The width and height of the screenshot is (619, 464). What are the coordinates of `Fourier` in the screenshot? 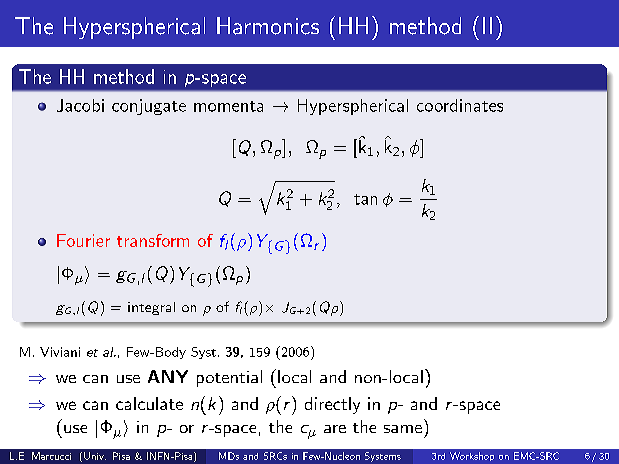 It's located at (83, 240).
